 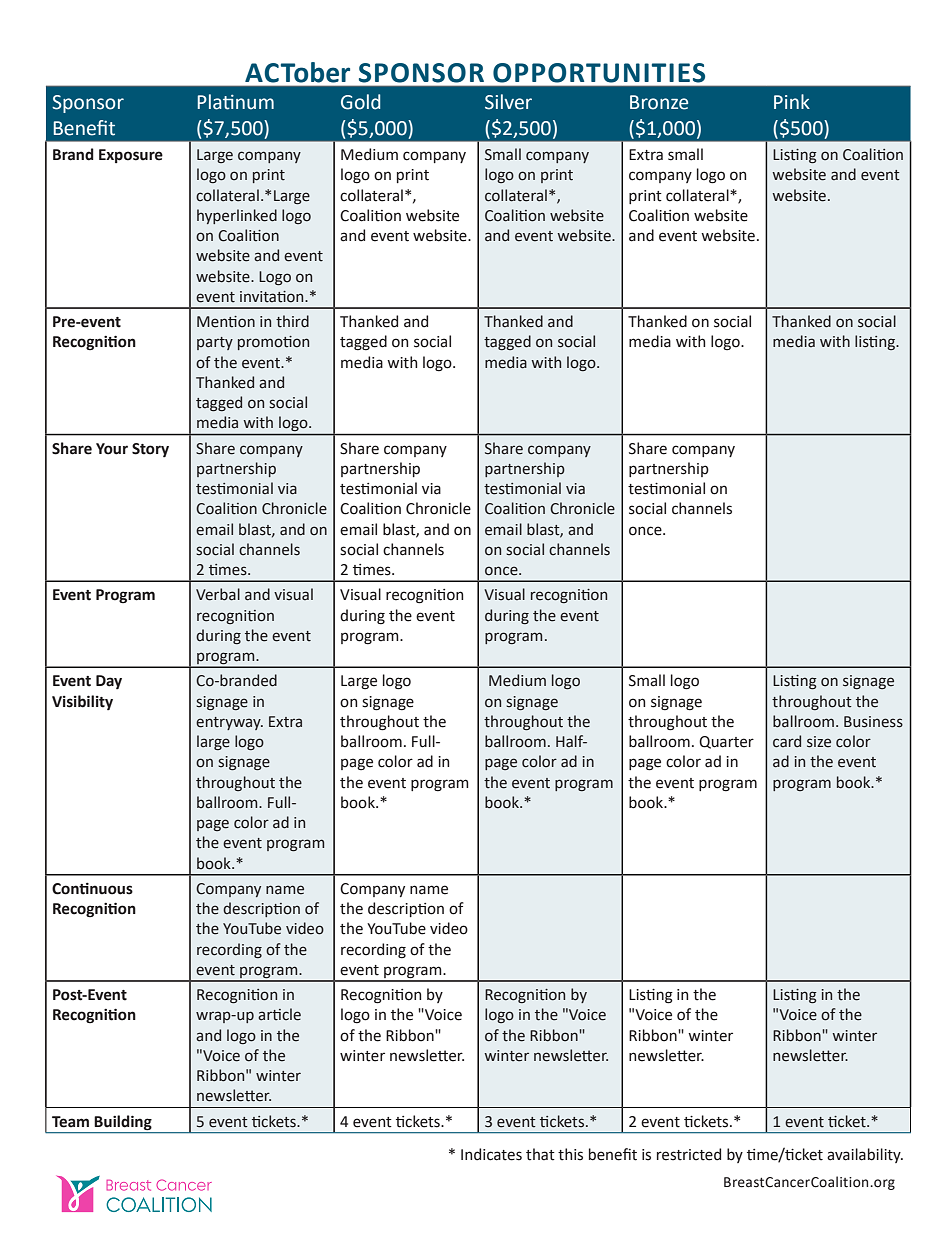 What do you see at coordinates (792, 101) in the screenshot?
I see `Pink` at bounding box center [792, 101].
